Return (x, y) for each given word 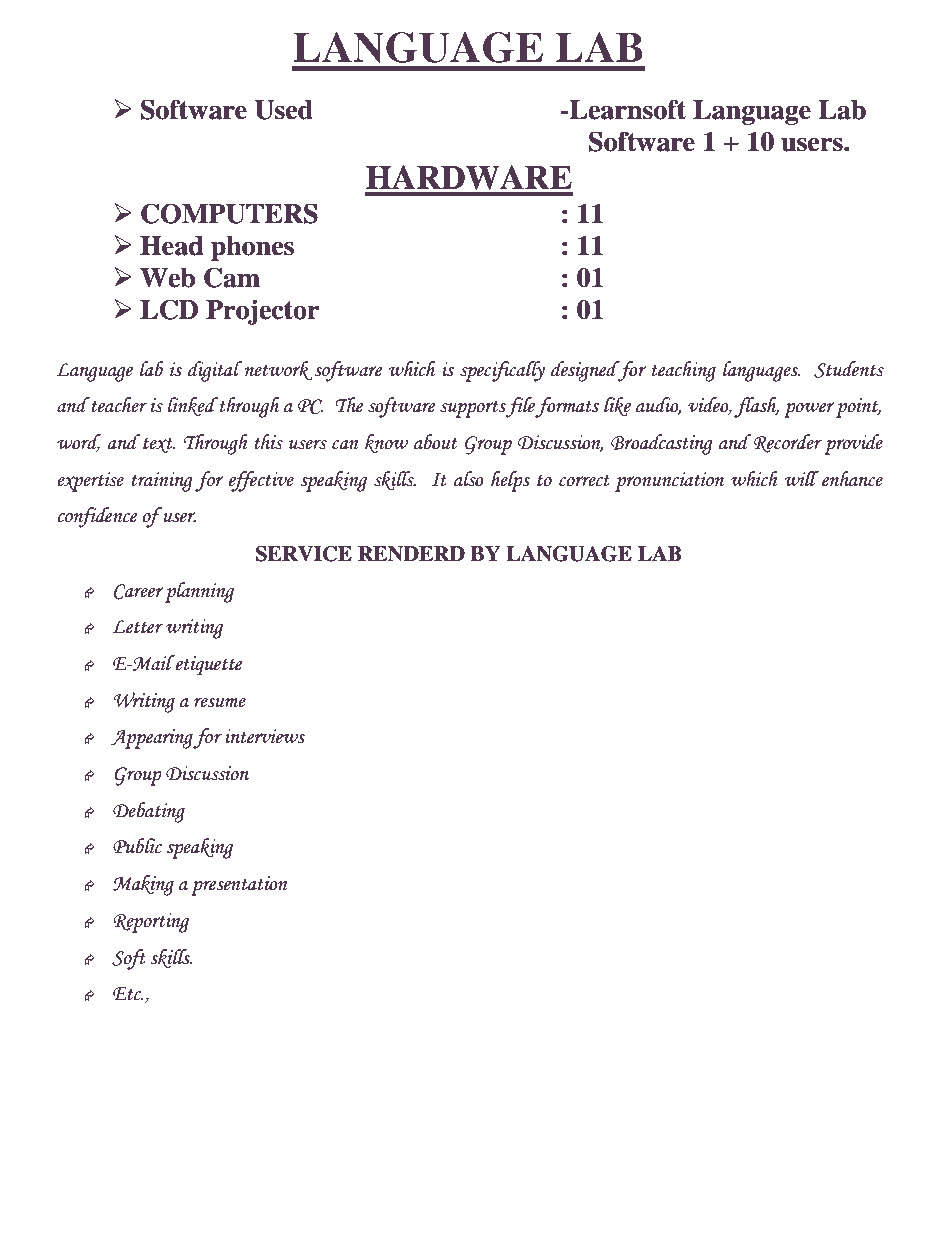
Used (283, 110)
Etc (128, 994)
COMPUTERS (229, 213)
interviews (265, 736)
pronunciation (669, 482)
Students (849, 369)
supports (473, 409)
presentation (239, 886)
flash (756, 407)
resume (220, 702)
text (159, 445)
